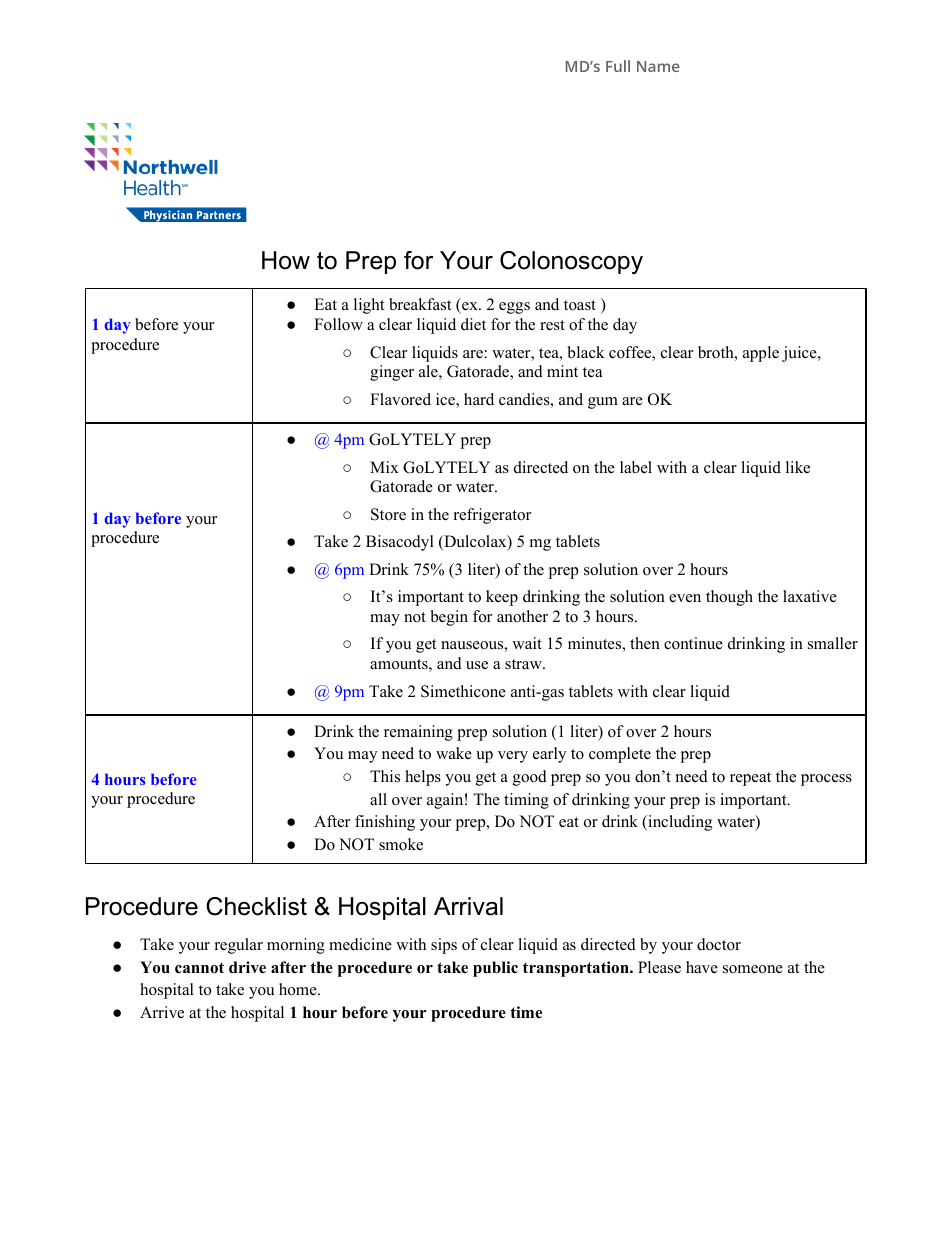  Describe the element at coordinates (761, 354) in the screenshot. I see `apple` at that location.
